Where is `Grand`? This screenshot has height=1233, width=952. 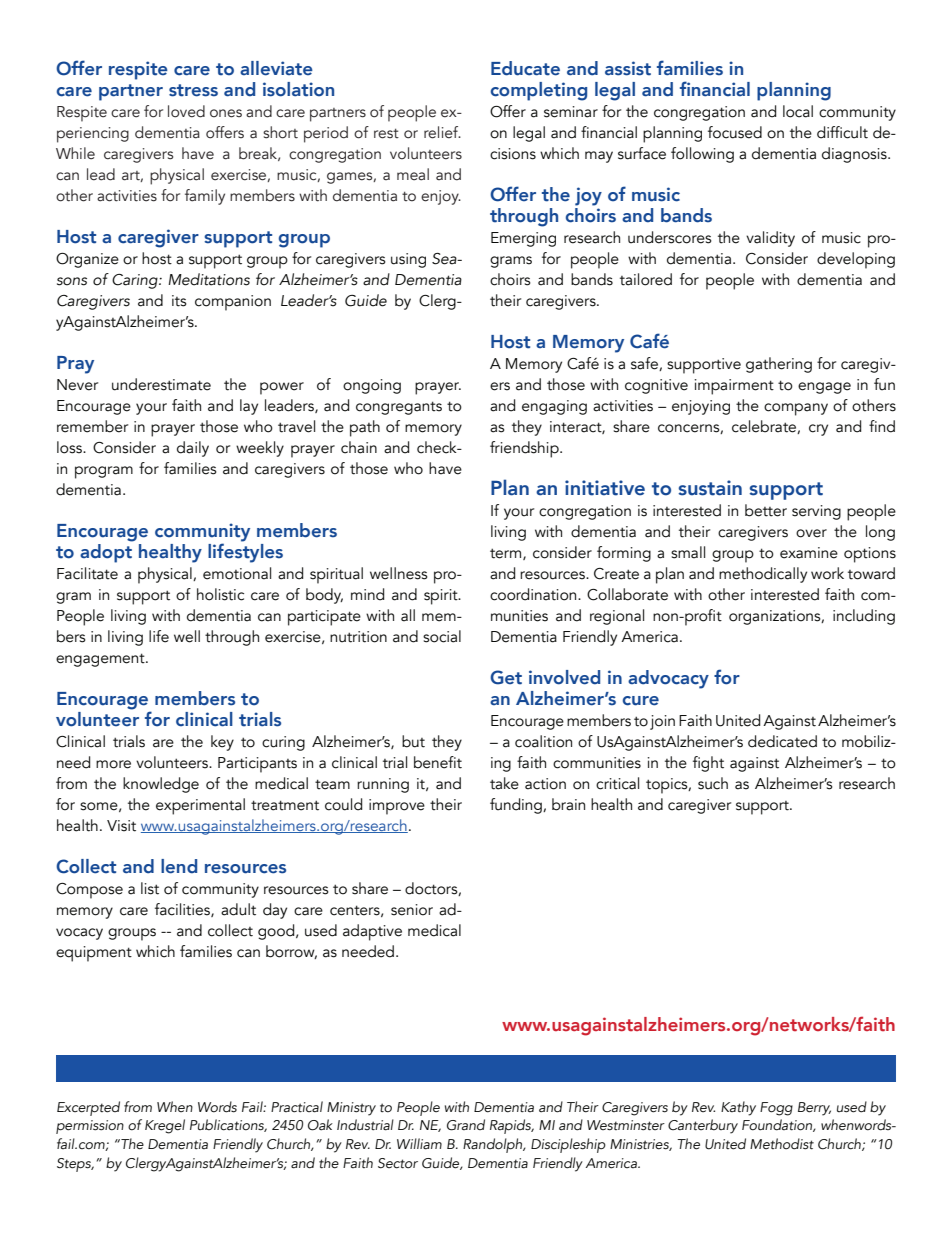 Grand is located at coordinates (466, 1125).
